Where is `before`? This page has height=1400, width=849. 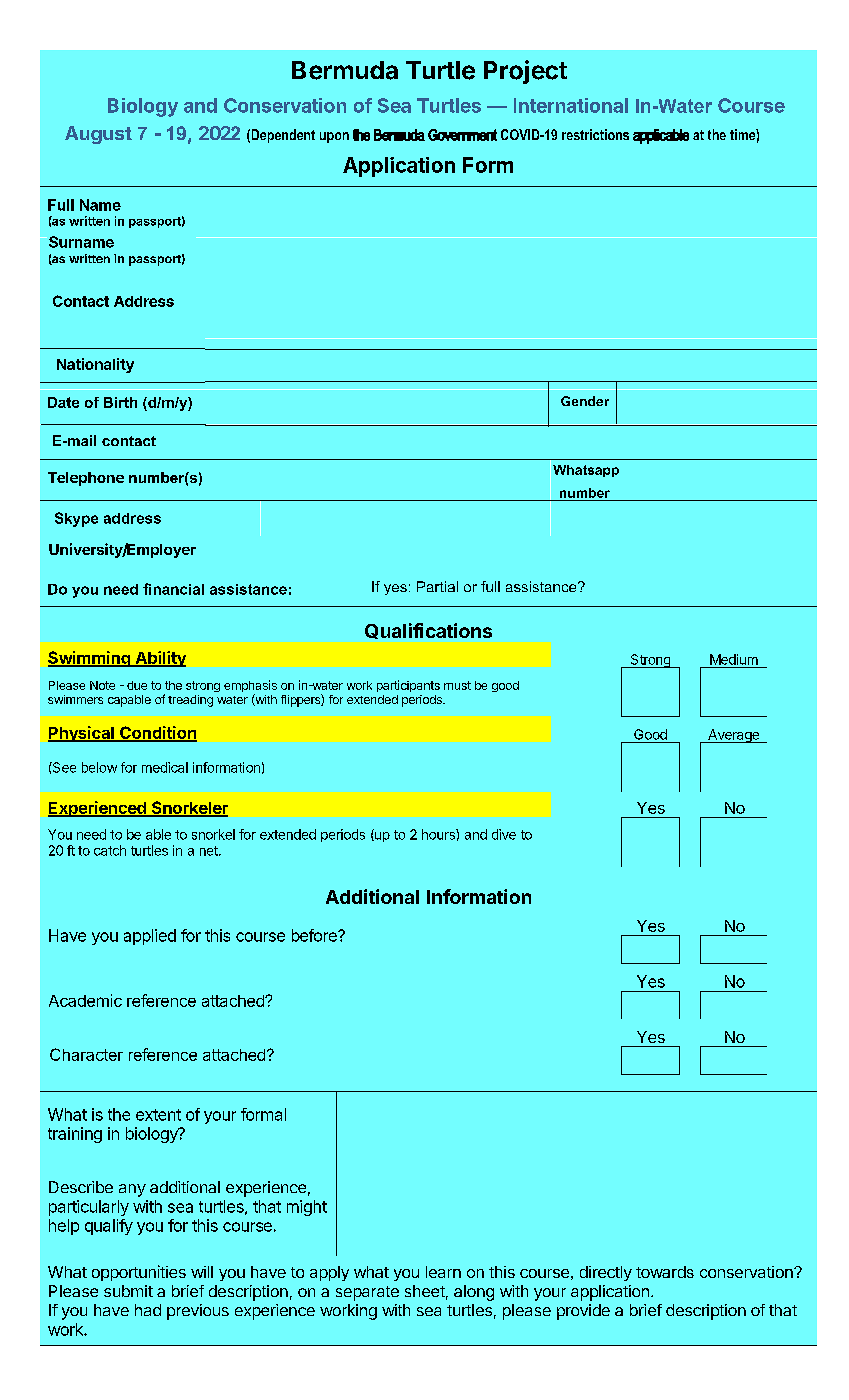
before is located at coordinates (315, 935).
